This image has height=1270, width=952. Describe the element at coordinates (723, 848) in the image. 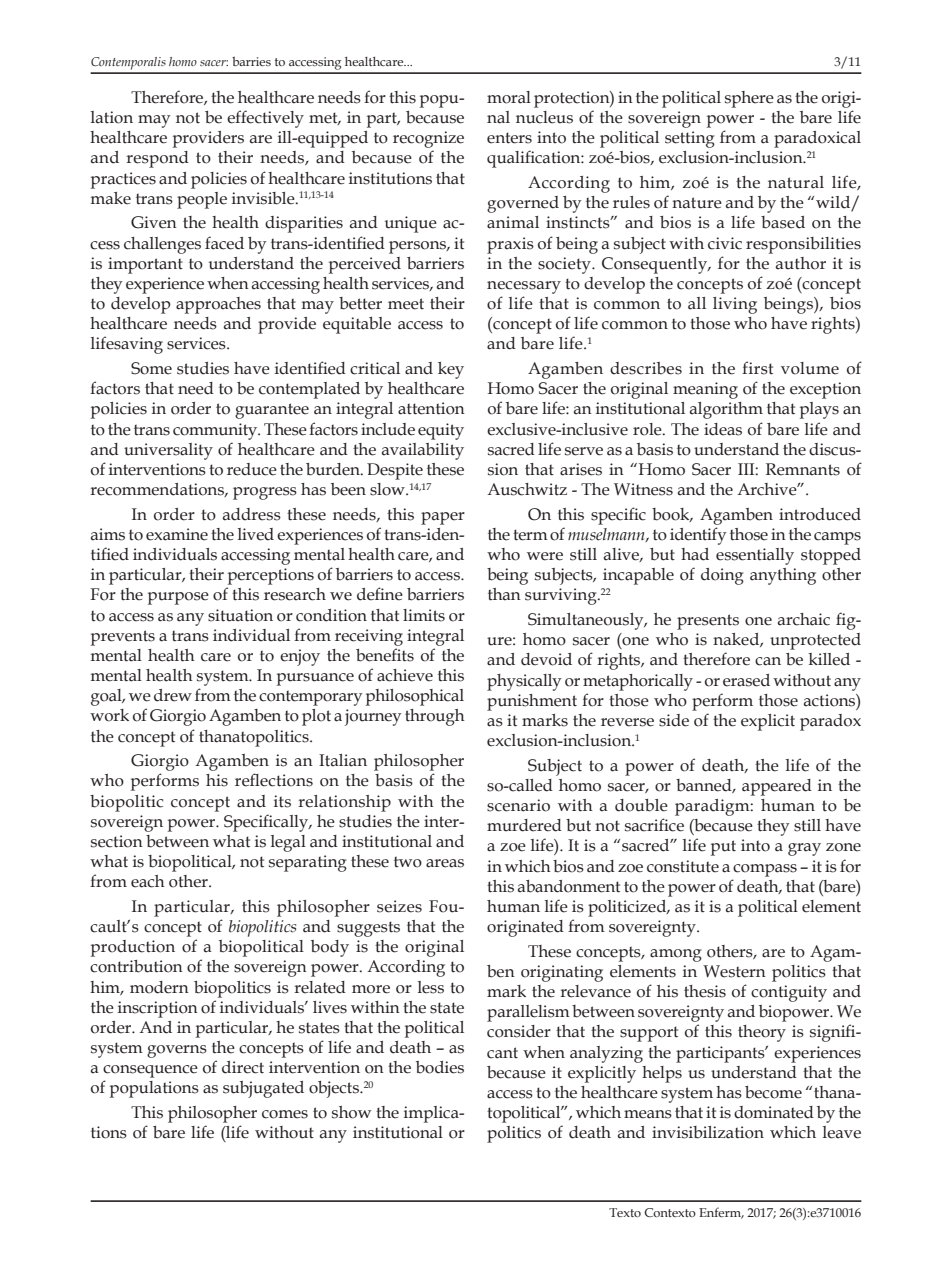

I see `put` at that location.
